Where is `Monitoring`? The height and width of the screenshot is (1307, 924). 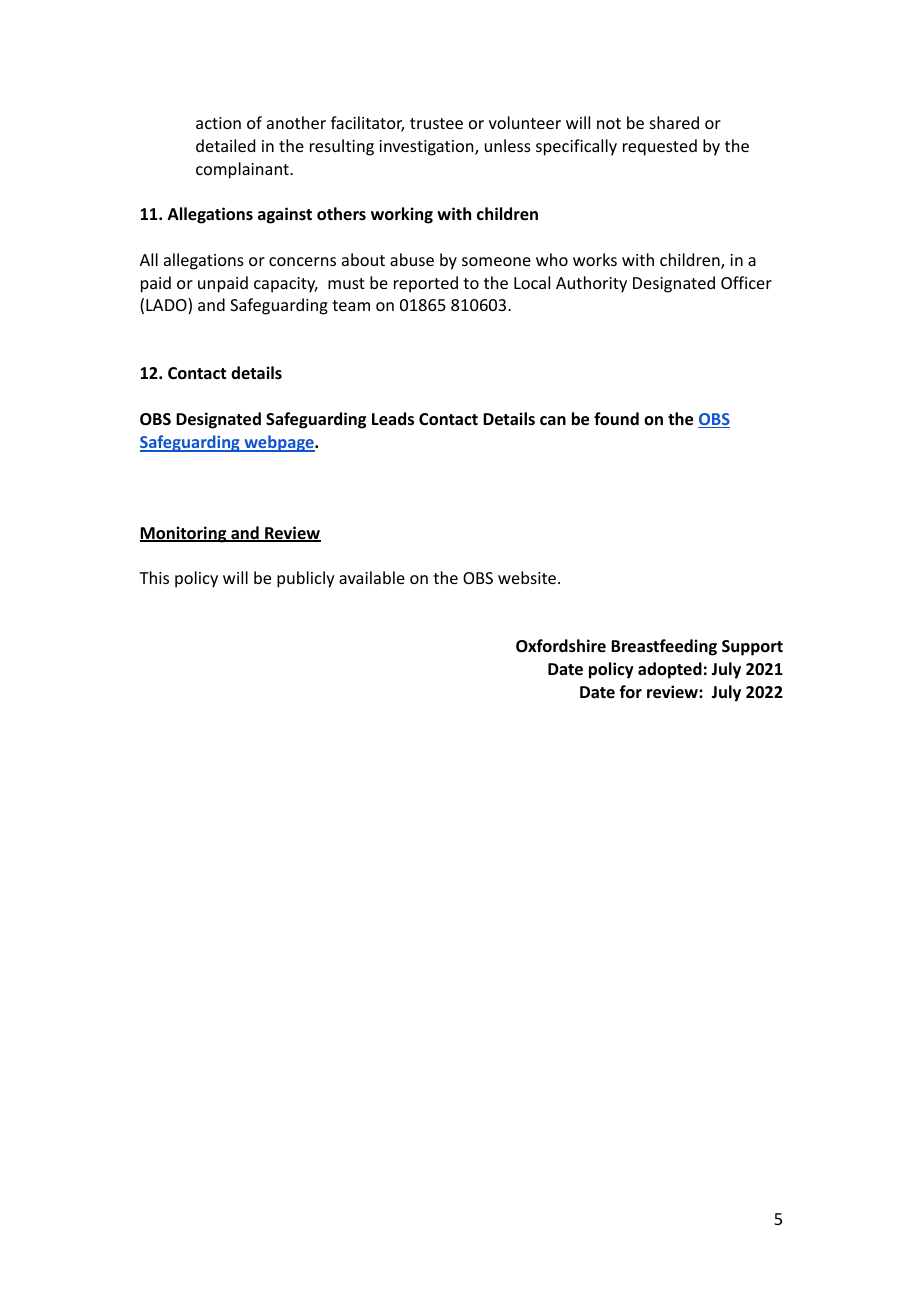 Monitoring is located at coordinates (184, 534).
